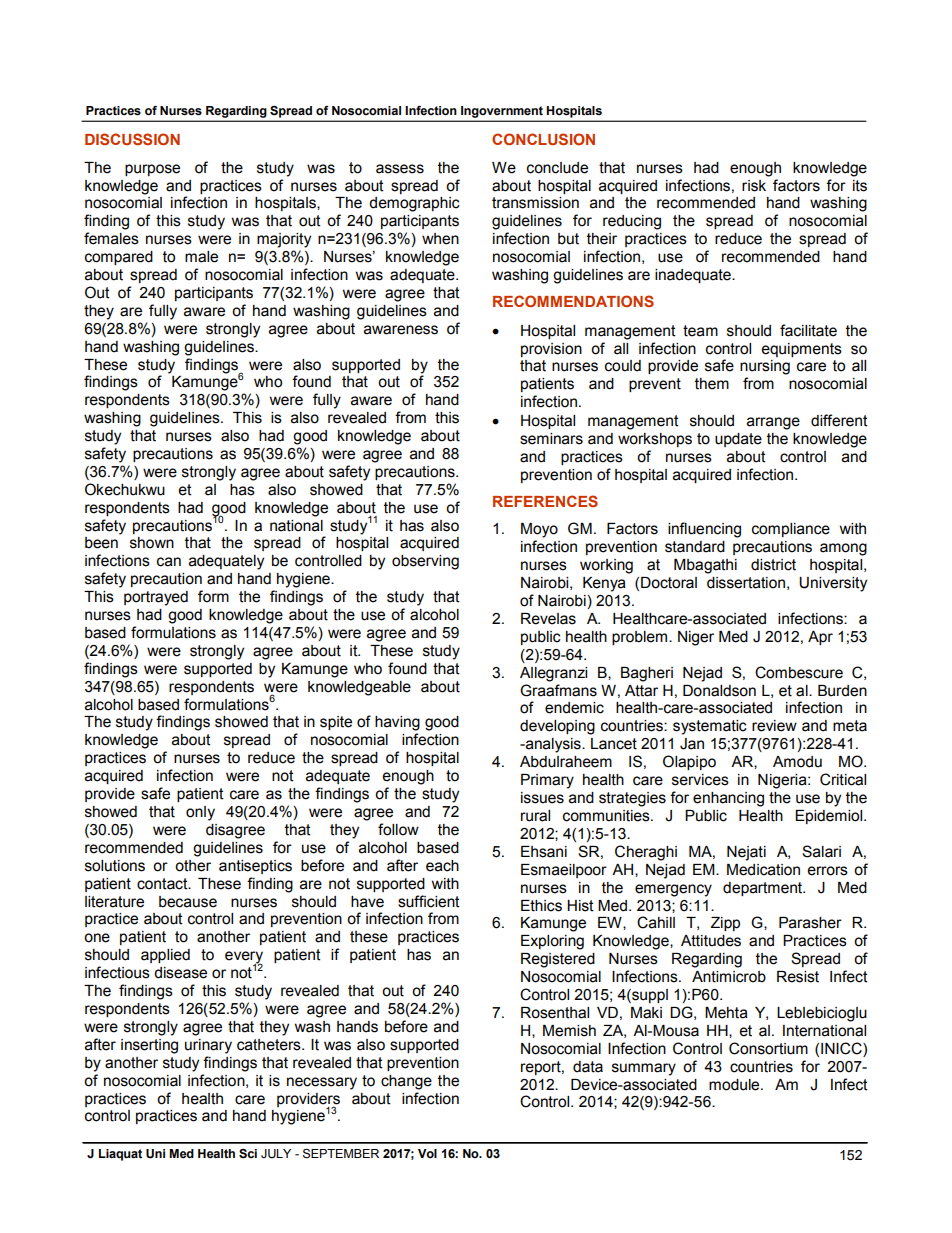 The width and height of the document is (952, 1233). I want to click on can, so click(169, 562).
